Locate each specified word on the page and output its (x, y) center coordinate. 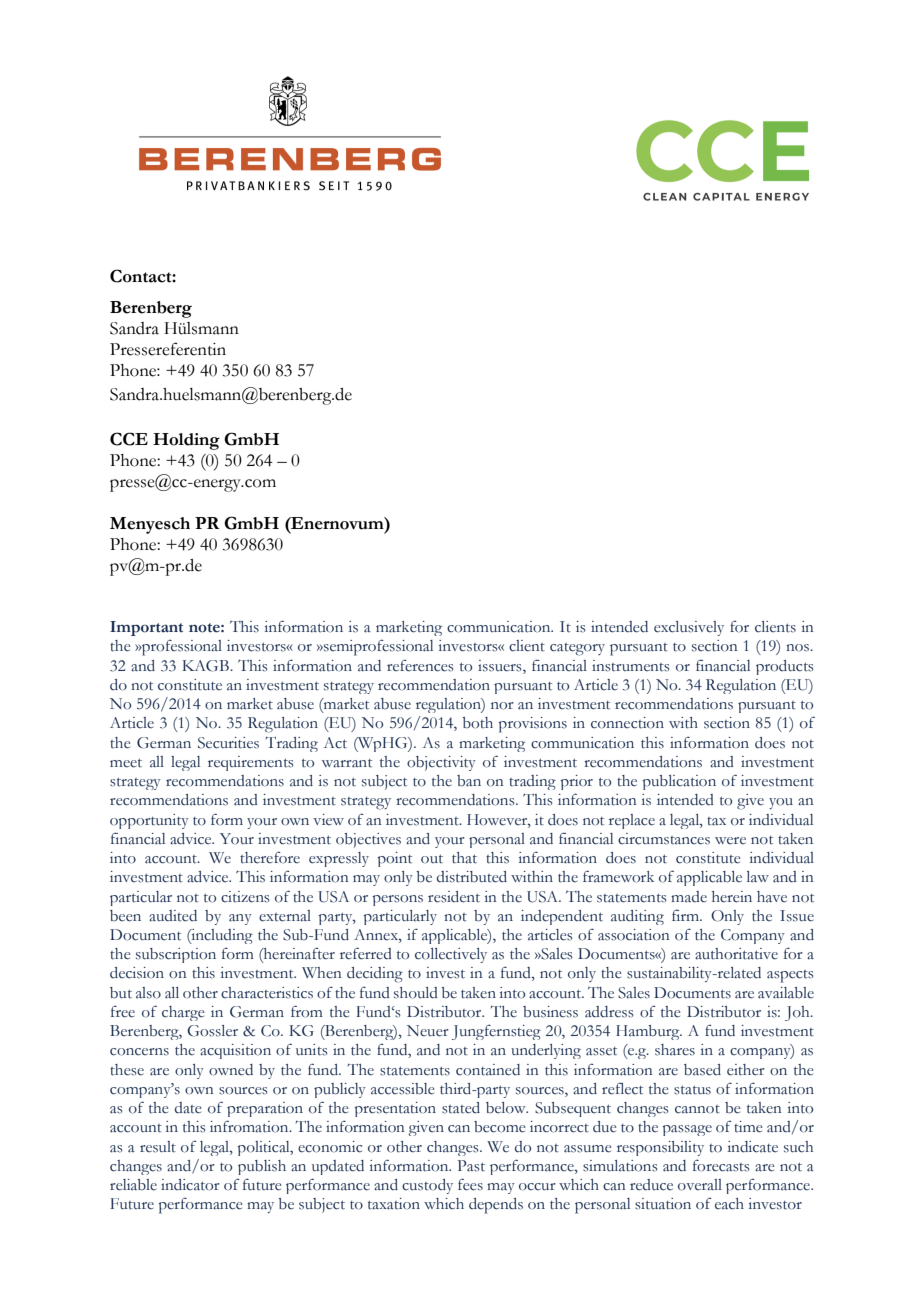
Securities (228, 743)
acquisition (235, 1051)
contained (488, 1070)
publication (679, 782)
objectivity (441, 763)
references (420, 665)
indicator (190, 1185)
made (689, 897)
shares (675, 1050)
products (785, 667)
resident (454, 897)
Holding (186, 441)
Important (146, 628)
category (577, 649)
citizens (245, 897)
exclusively (689, 628)
